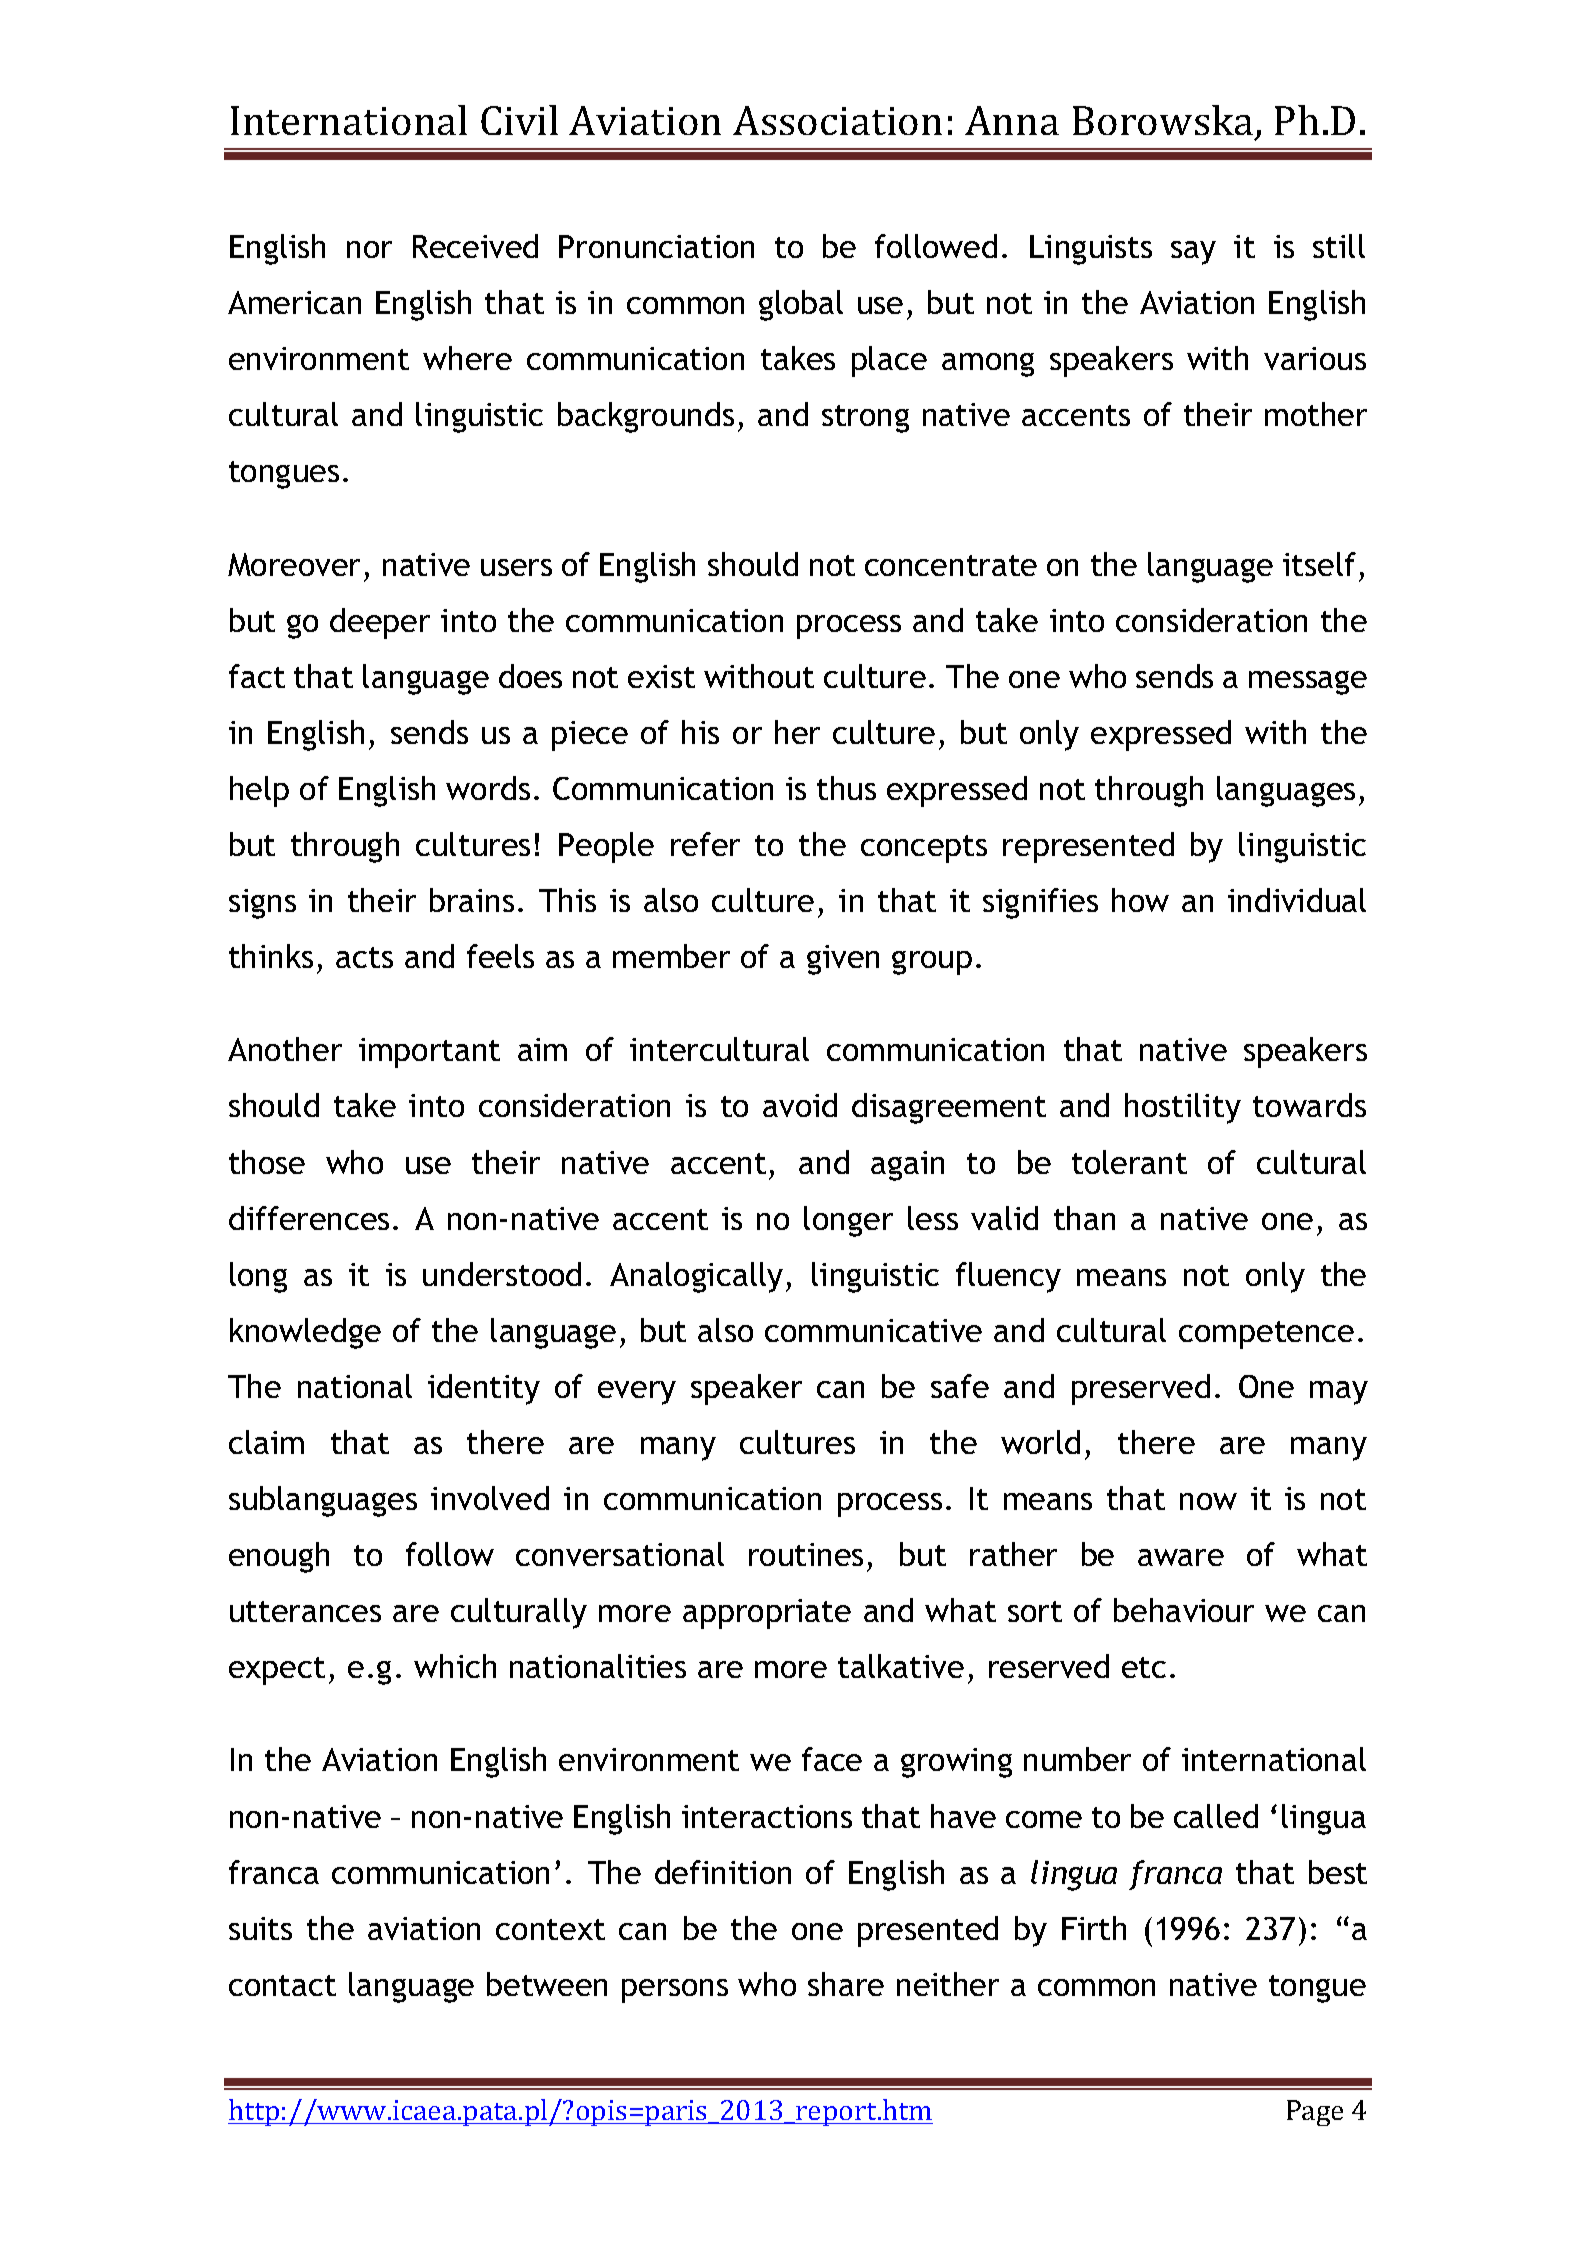  What do you see at coordinates (282, 1985) in the image?
I see `contact` at bounding box center [282, 1985].
